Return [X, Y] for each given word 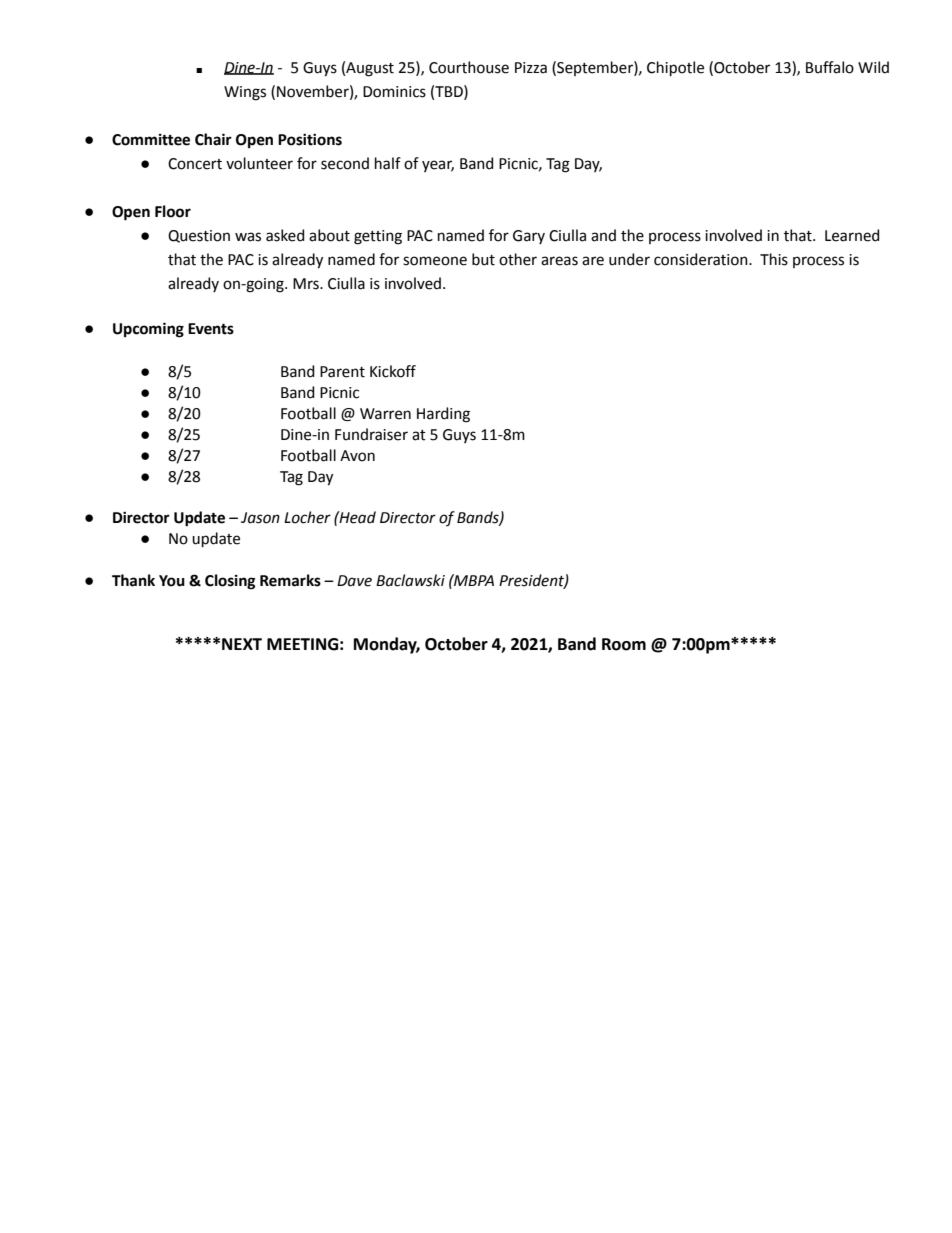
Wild [873, 67]
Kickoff [393, 371]
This [774, 259]
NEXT [242, 644]
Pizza [531, 68]
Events [211, 329]
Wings [245, 93]
